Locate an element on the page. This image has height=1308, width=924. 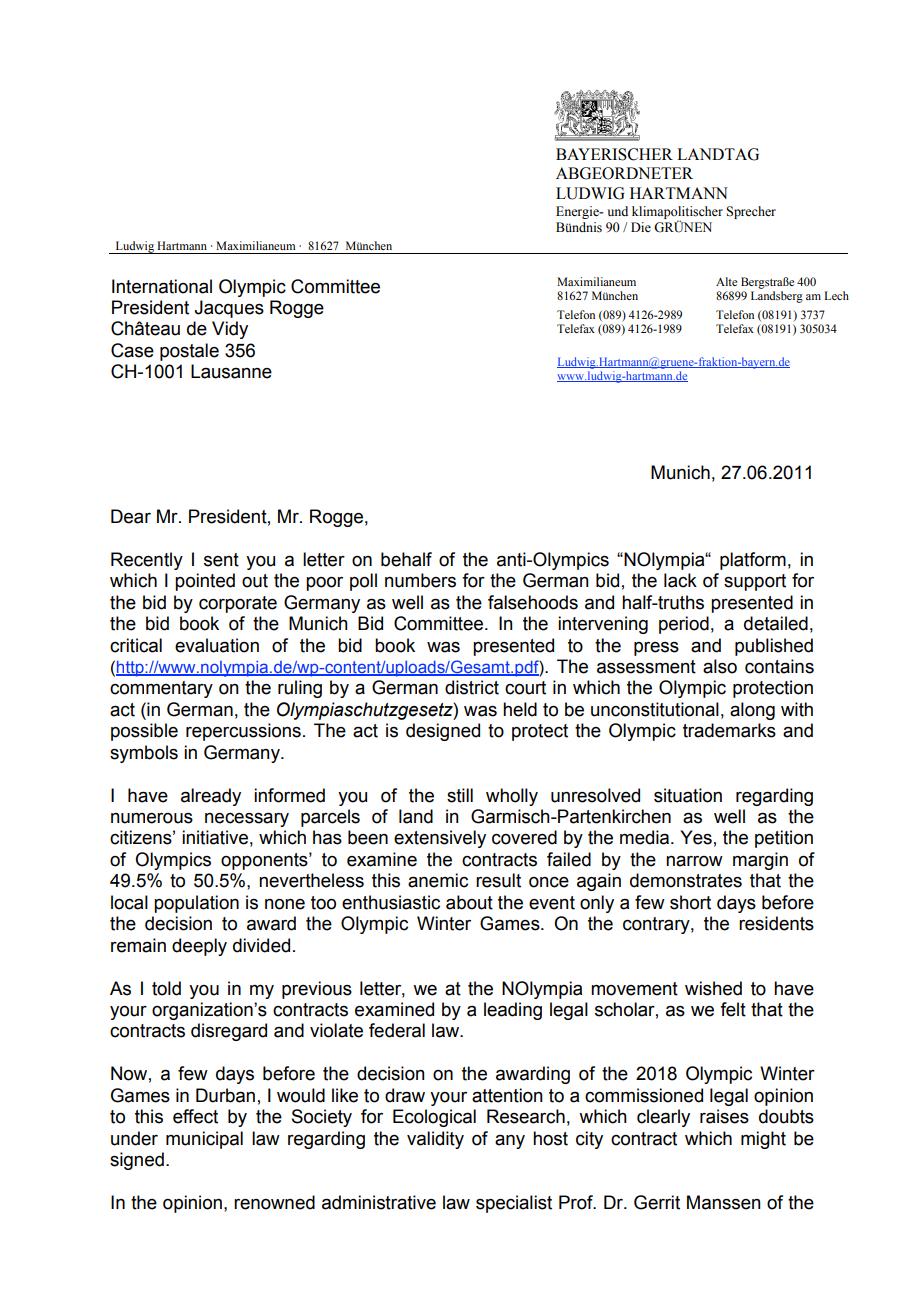
repercussions is located at coordinates (243, 732).
